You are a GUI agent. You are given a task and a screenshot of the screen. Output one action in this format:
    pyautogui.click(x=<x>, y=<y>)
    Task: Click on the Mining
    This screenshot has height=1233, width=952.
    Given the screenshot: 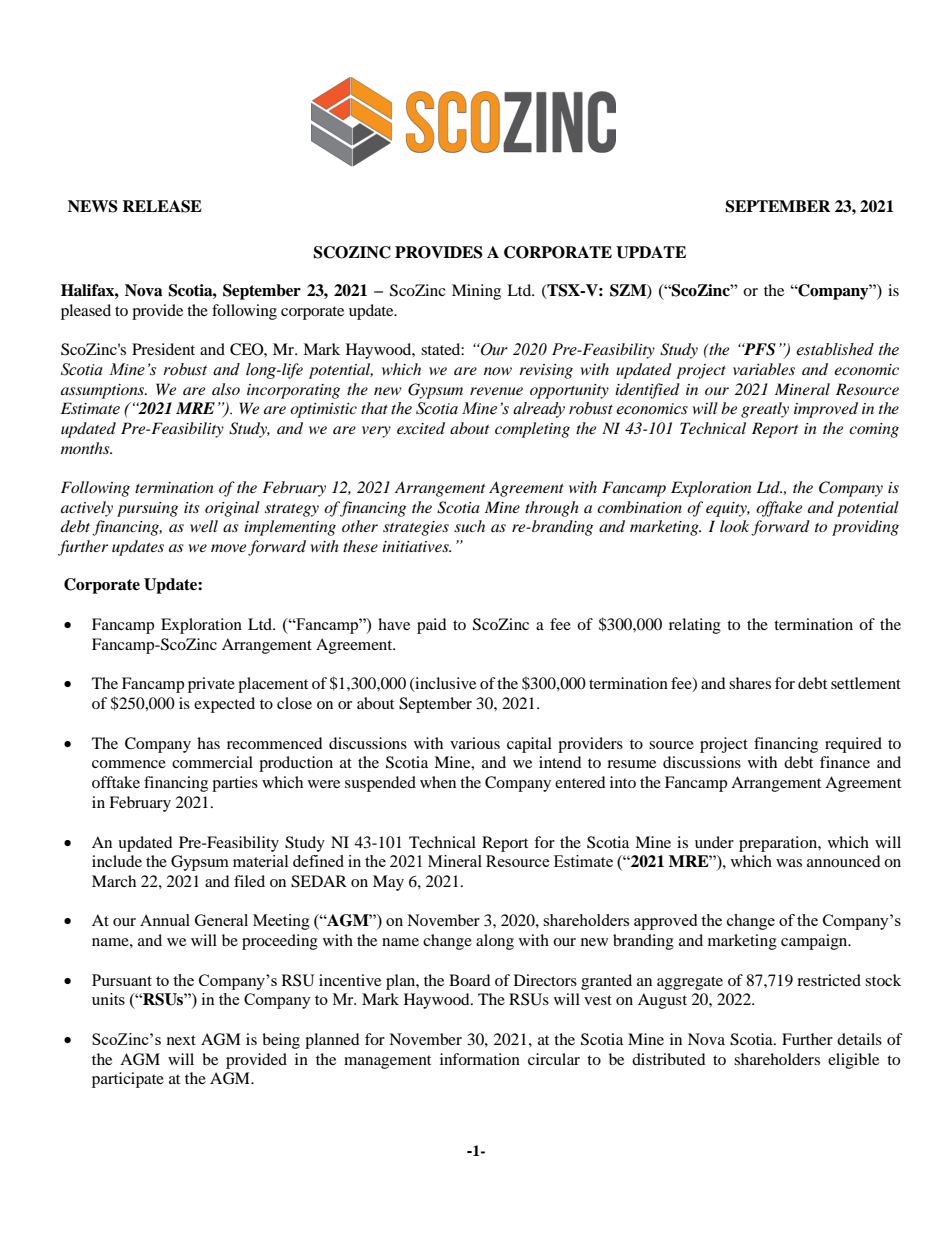 What is the action you would take?
    pyautogui.click(x=476, y=292)
